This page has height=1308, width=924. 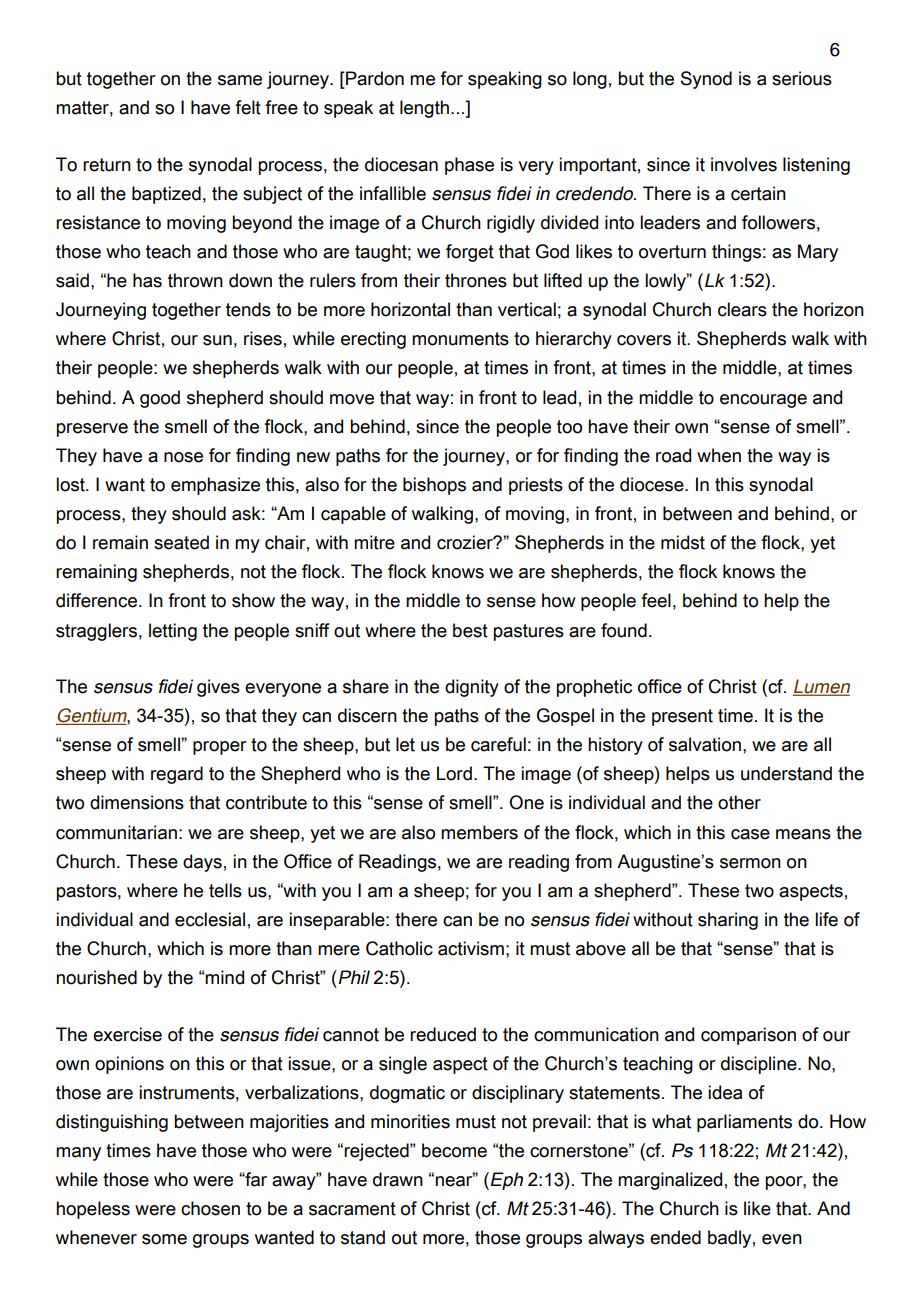 I want to click on road, so click(x=673, y=455).
